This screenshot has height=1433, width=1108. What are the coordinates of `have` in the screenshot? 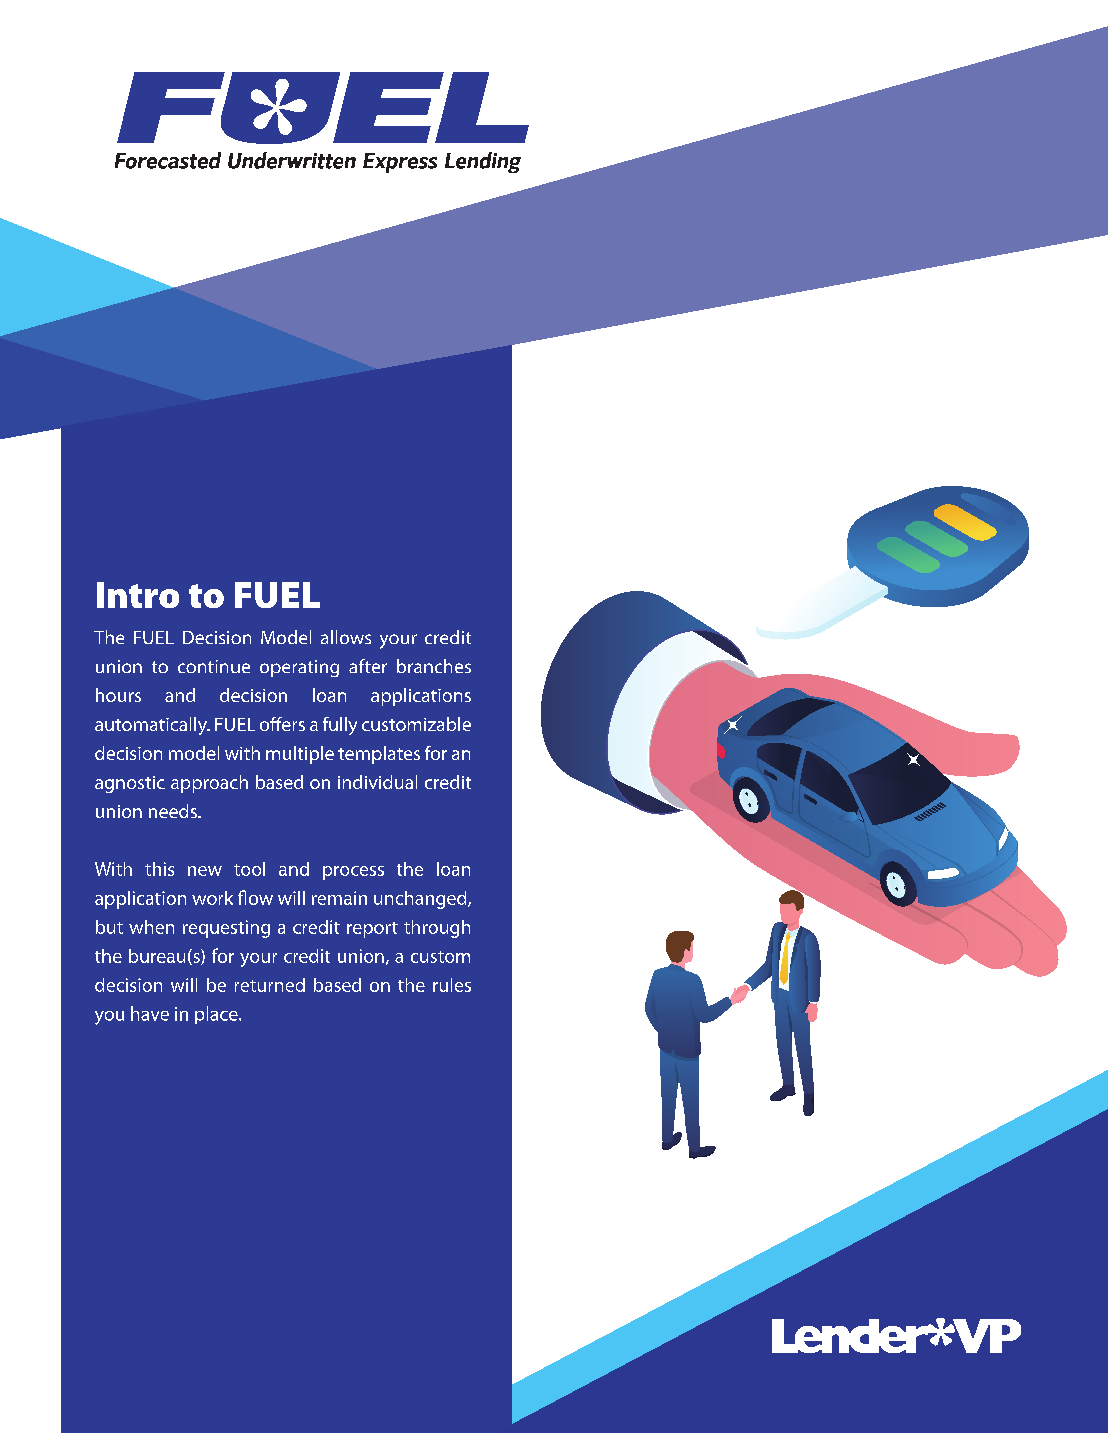 It's located at (150, 1013).
